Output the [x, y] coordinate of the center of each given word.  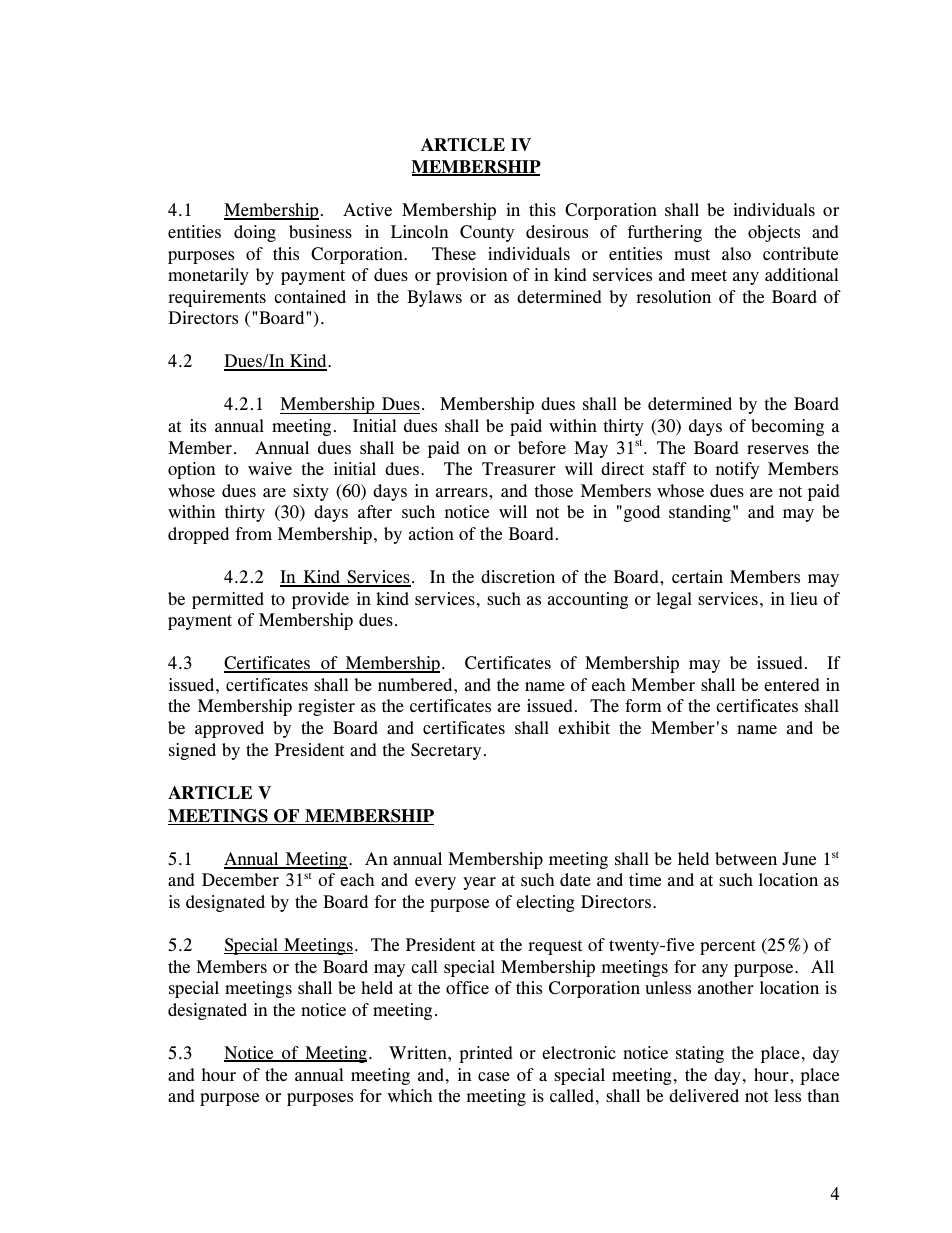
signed [192, 751]
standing [700, 513]
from [253, 533]
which [410, 1095]
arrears [463, 492]
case [494, 1076]
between [746, 858]
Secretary [446, 751]
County [487, 233]
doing [255, 233]
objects [774, 233]
